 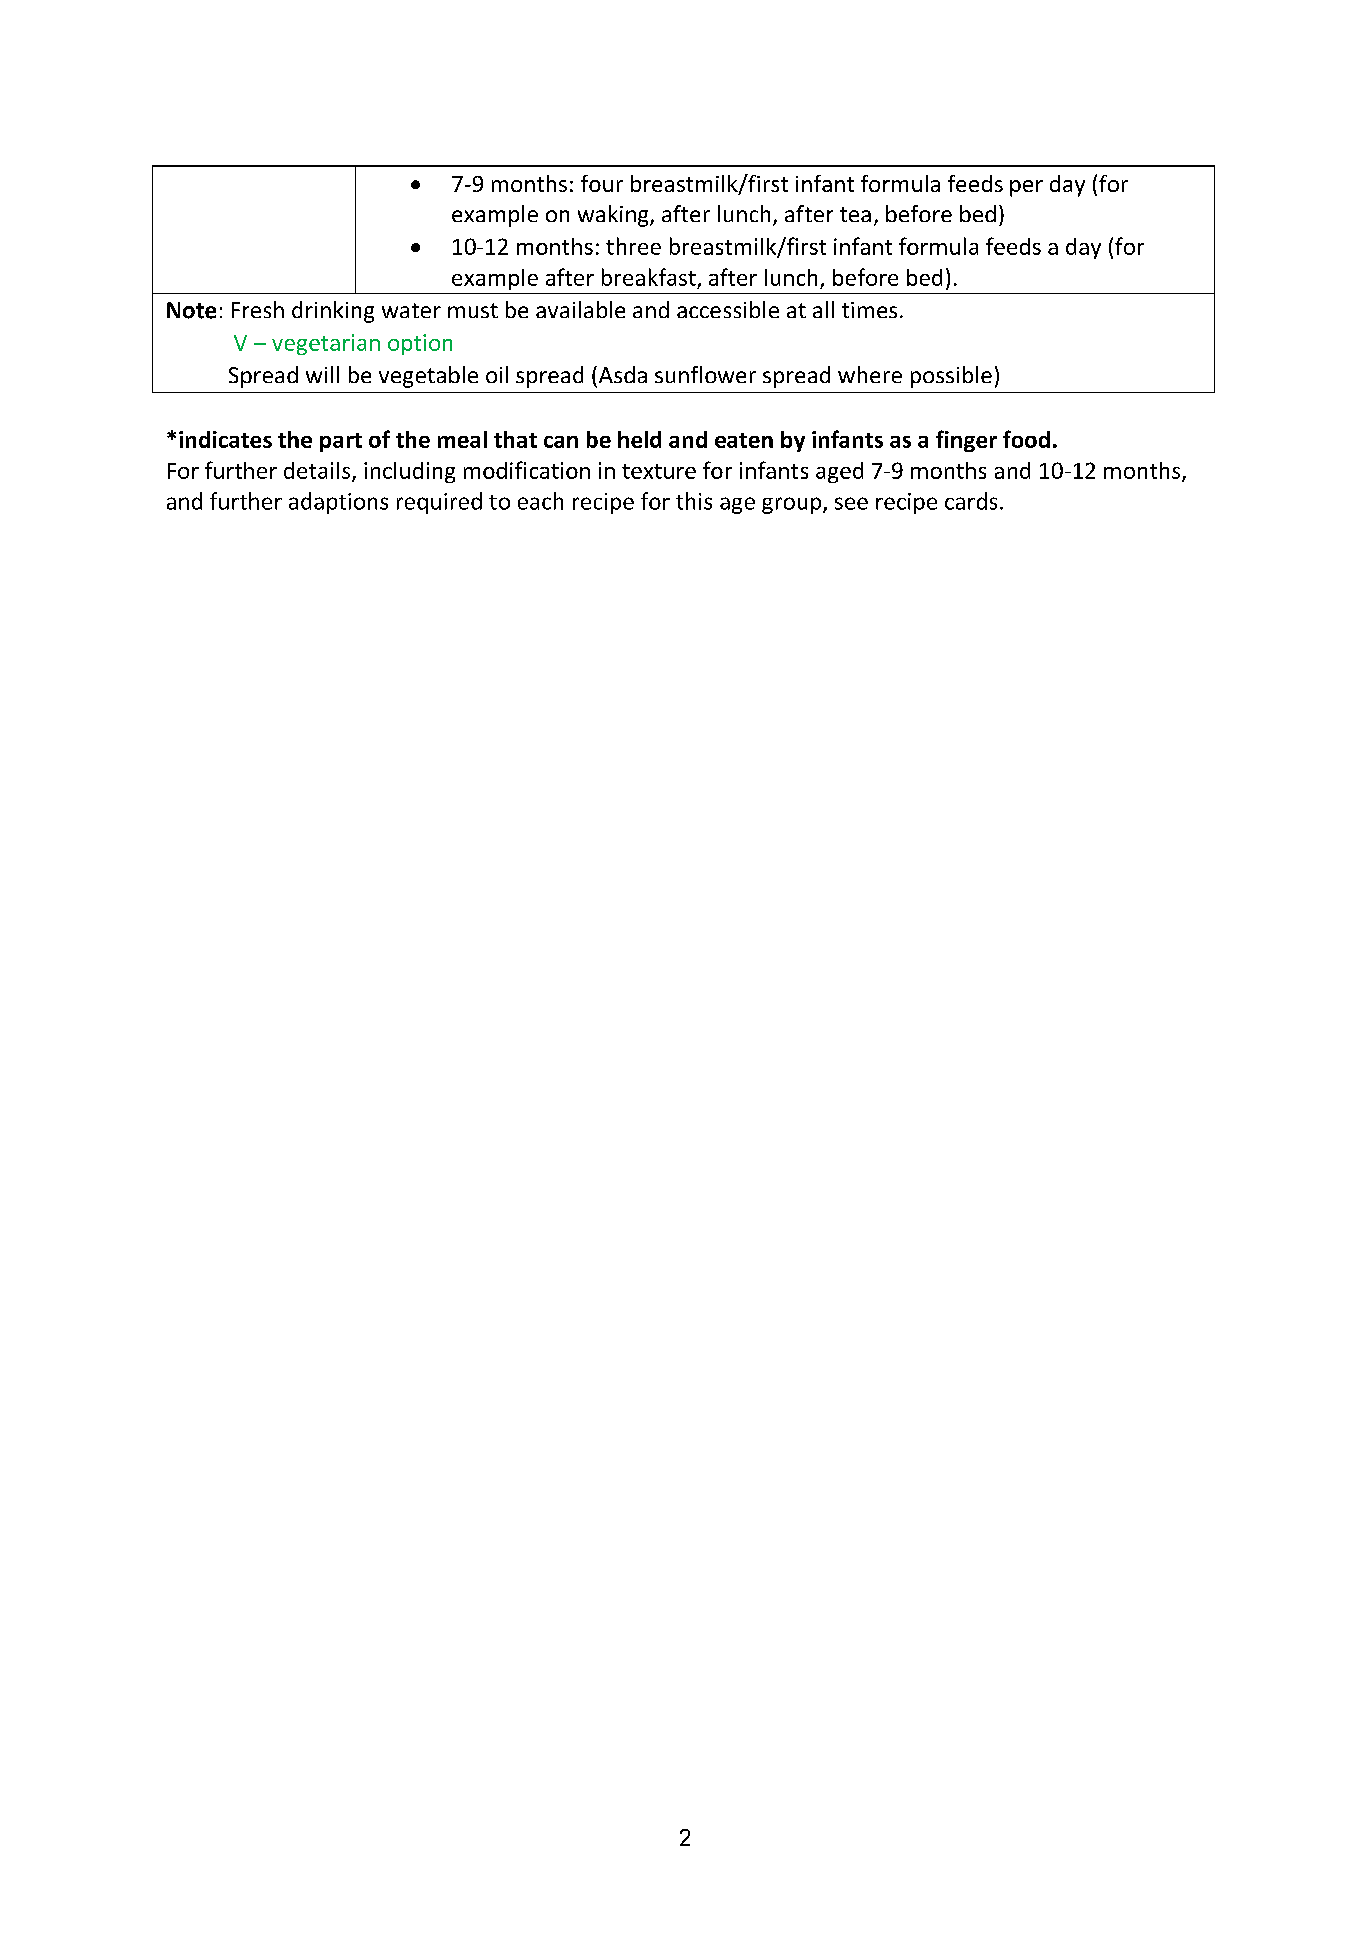 I want to click on four, so click(x=602, y=183).
